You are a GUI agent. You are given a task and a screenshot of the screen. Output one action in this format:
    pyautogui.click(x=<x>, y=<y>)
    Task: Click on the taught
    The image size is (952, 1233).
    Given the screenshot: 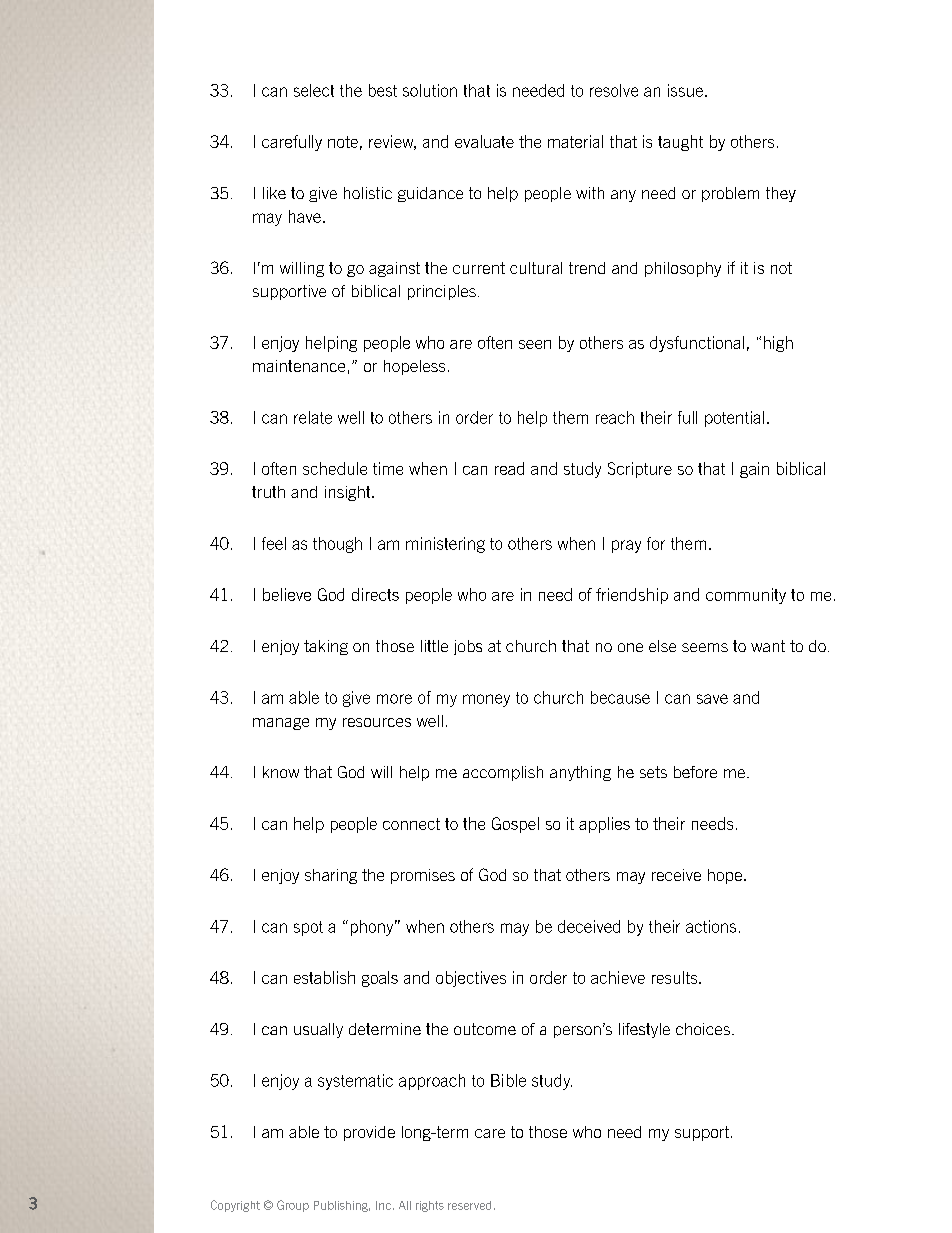 What is the action you would take?
    pyautogui.click(x=680, y=143)
